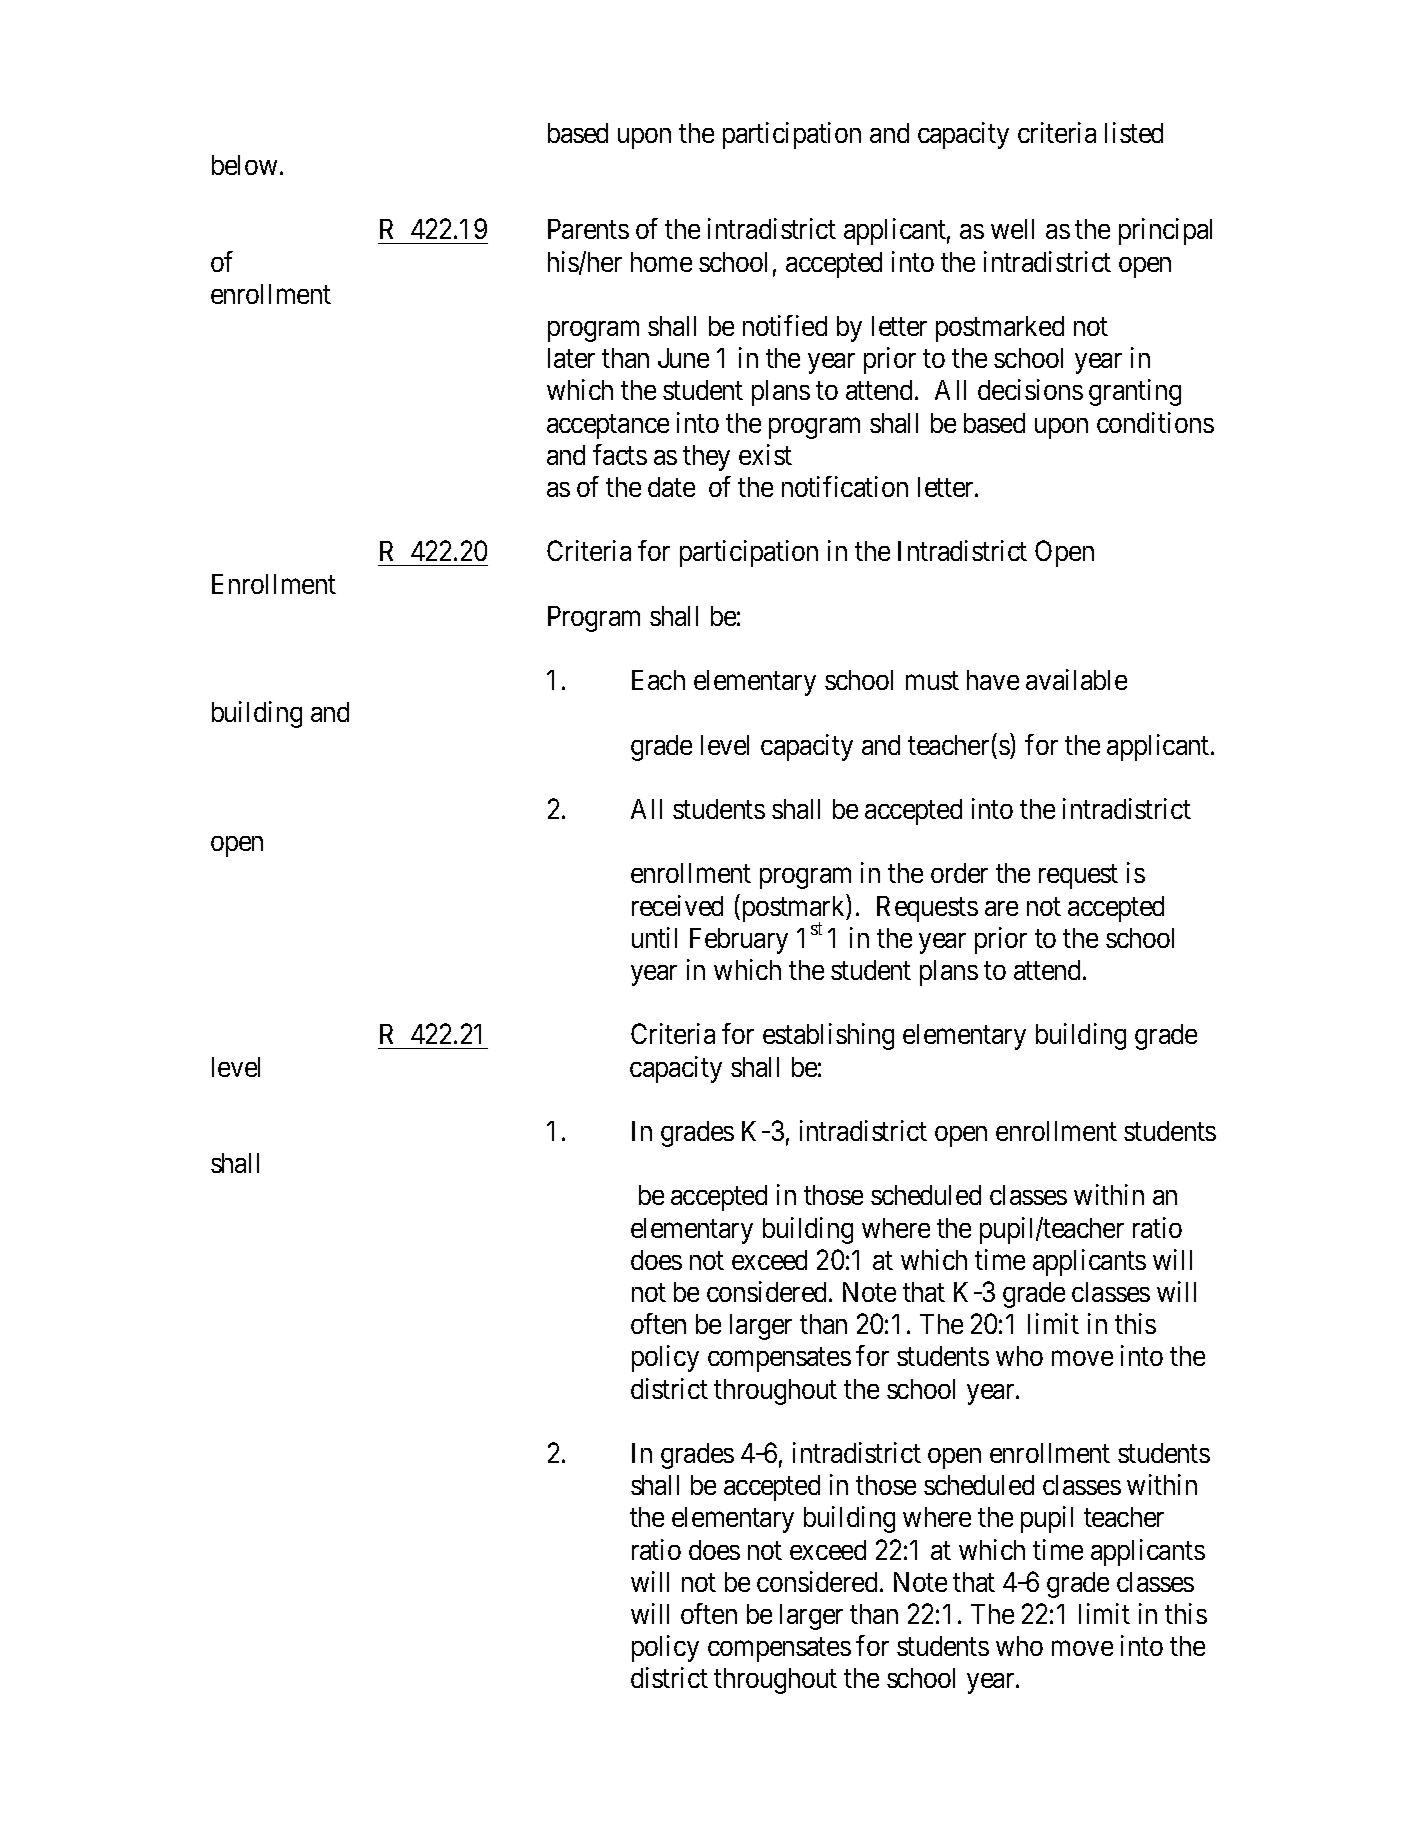  I want to click on later, so click(571, 358).
